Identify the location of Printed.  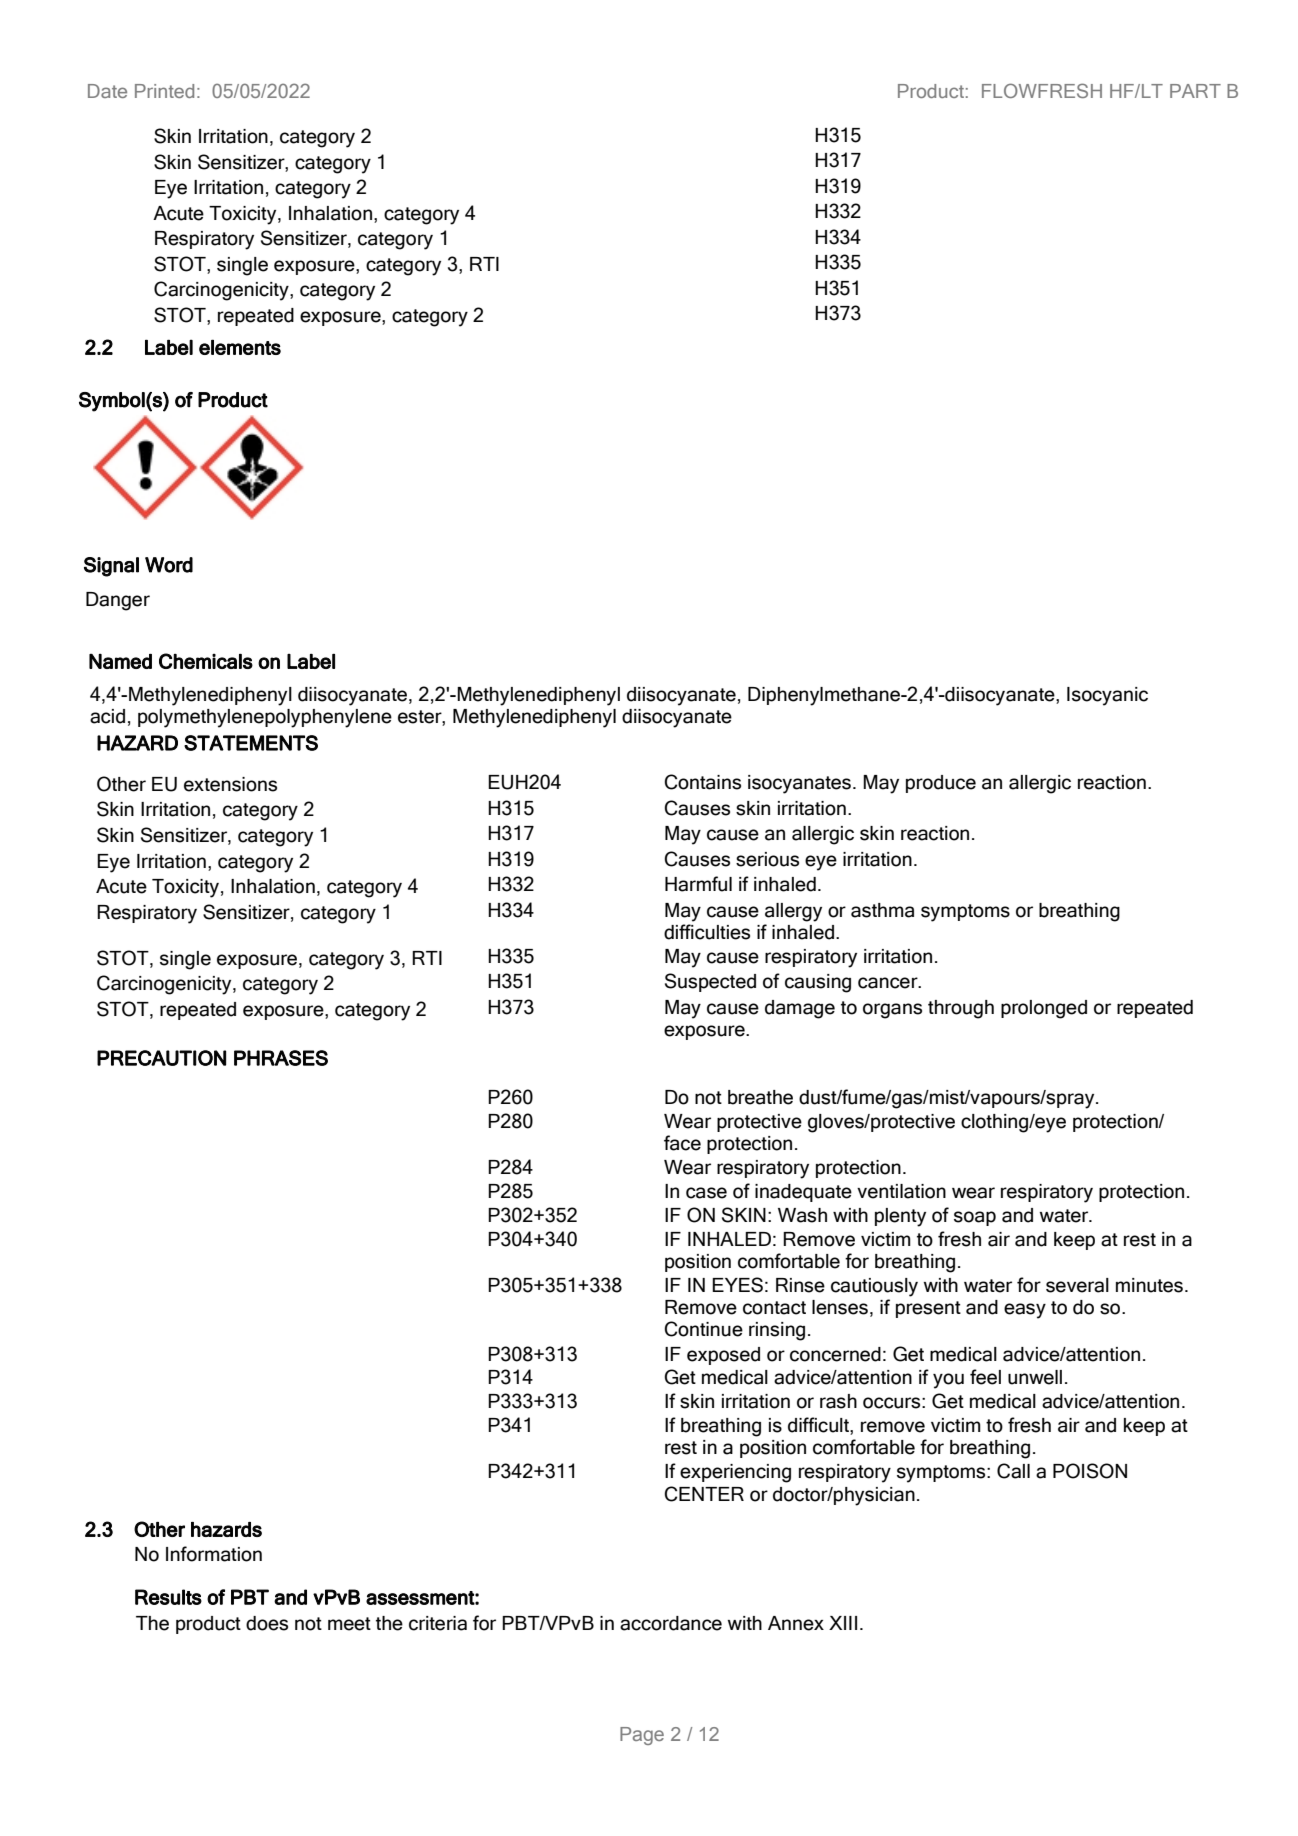
(164, 91).
